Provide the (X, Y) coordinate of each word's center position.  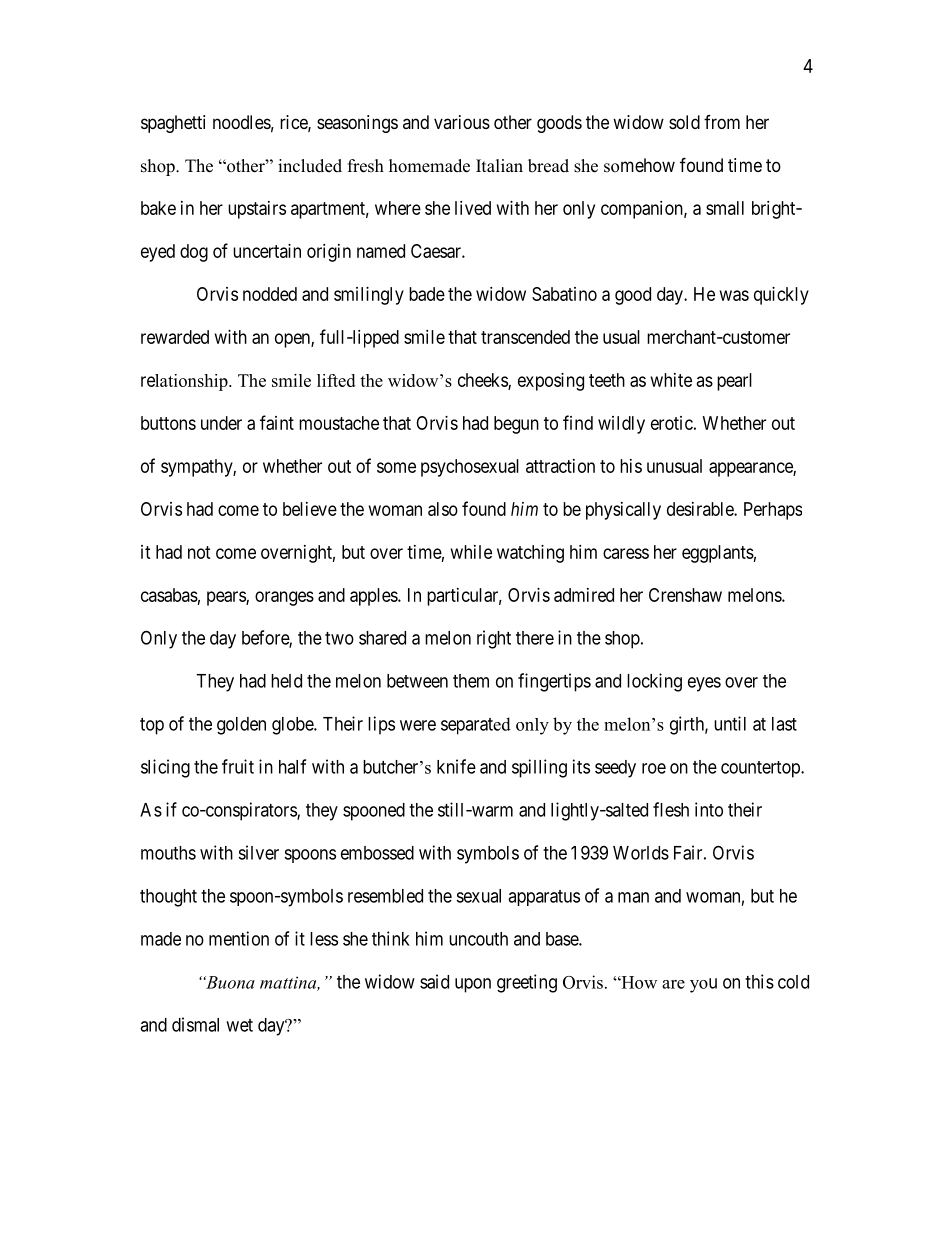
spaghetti (173, 124)
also (443, 509)
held (286, 681)
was (734, 295)
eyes (704, 684)
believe (310, 509)
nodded (270, 294)
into (709, 809)
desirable (701, 509)
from (722, 122)
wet (239, 1025)
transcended (525, 337)
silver (258, 852)
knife (456, 766)
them (471, 681)
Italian (499, 165)
